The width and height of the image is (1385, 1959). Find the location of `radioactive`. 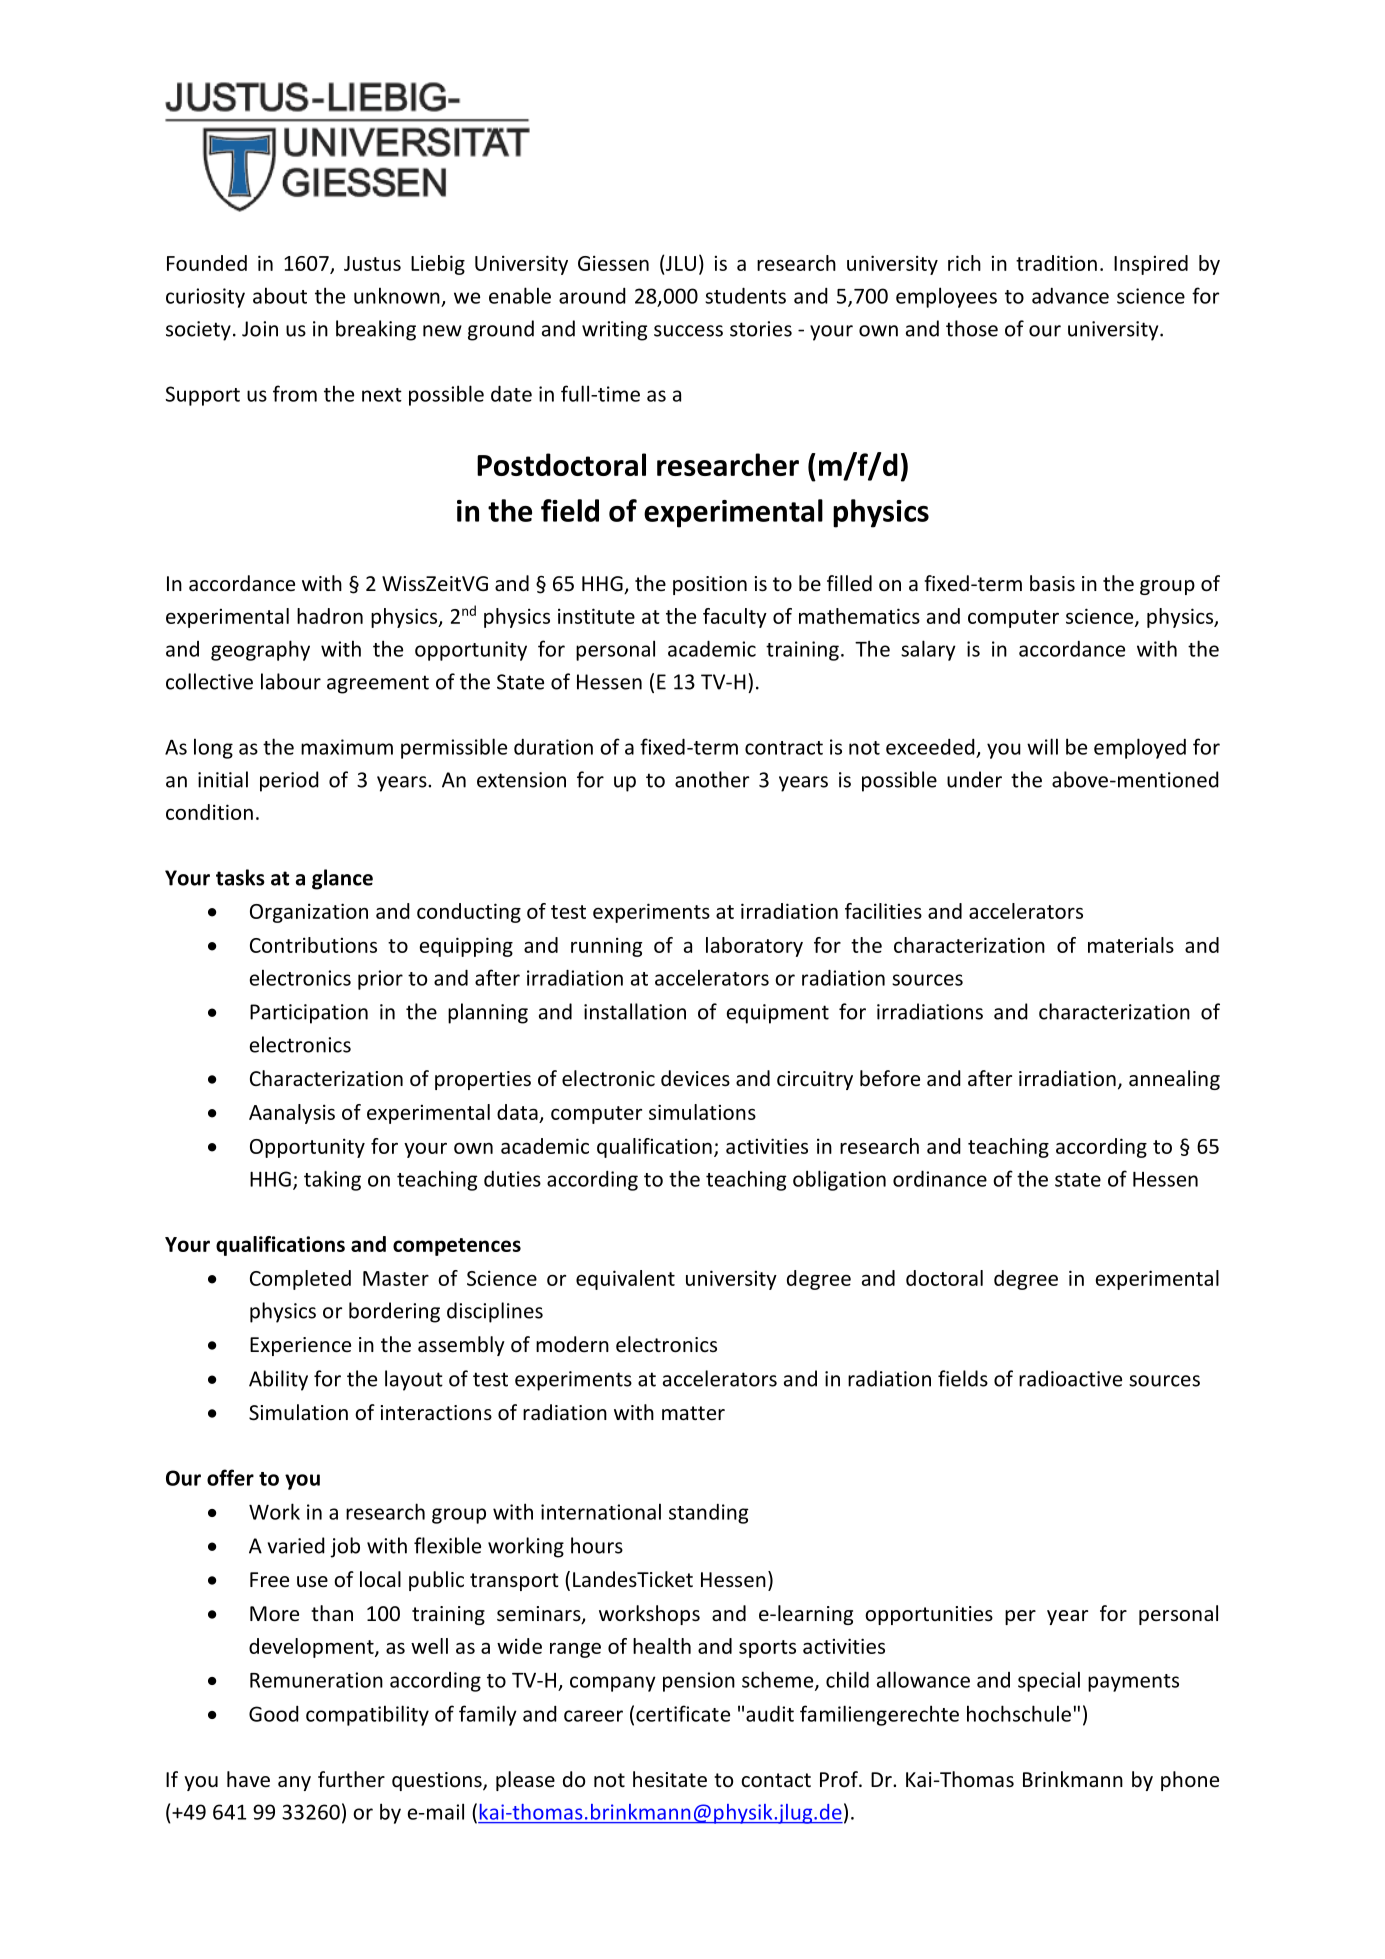

radioactive is located at coordinates (1070, 1378).
